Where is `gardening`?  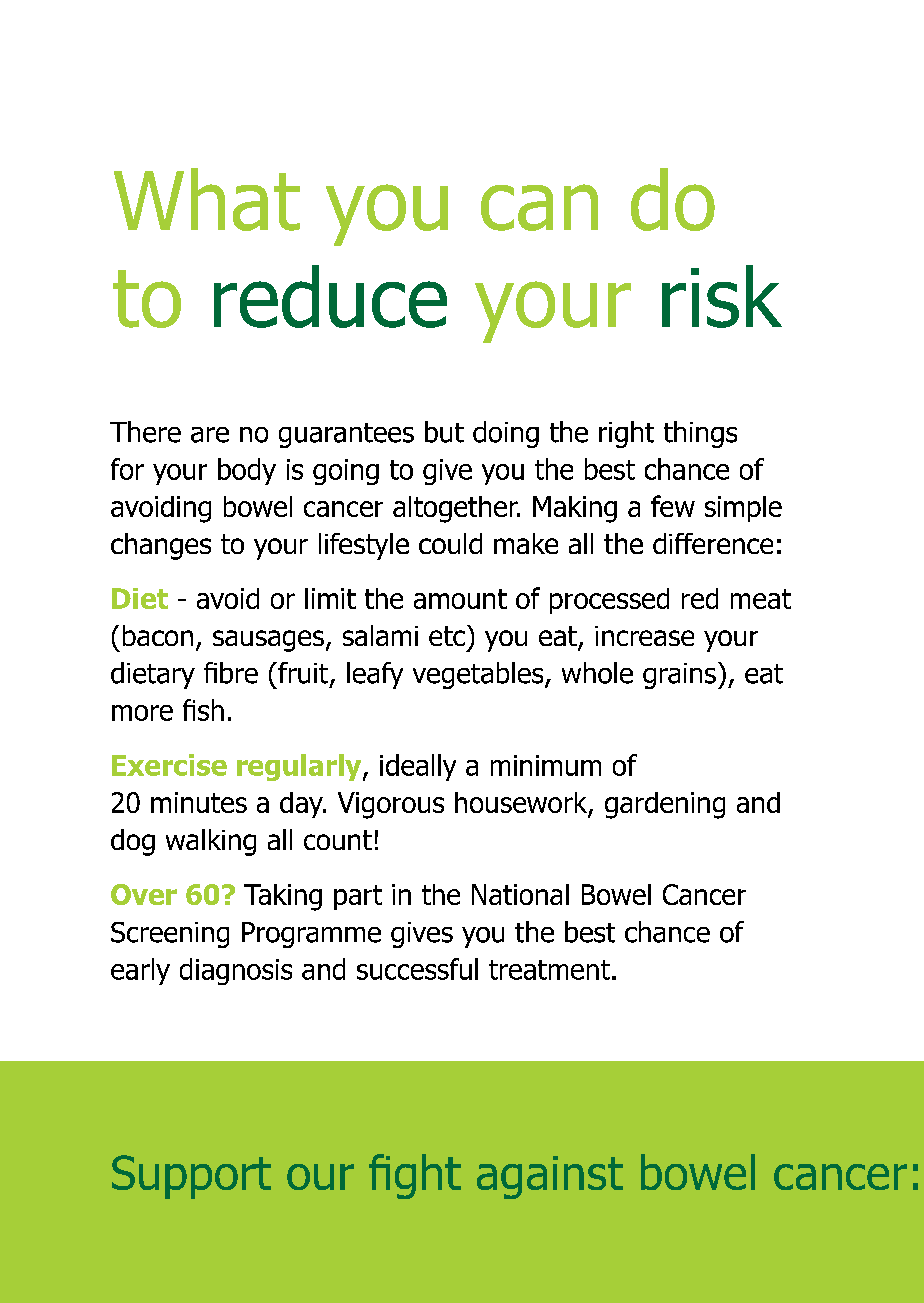
gardening is located at coordinates (665, 805).
